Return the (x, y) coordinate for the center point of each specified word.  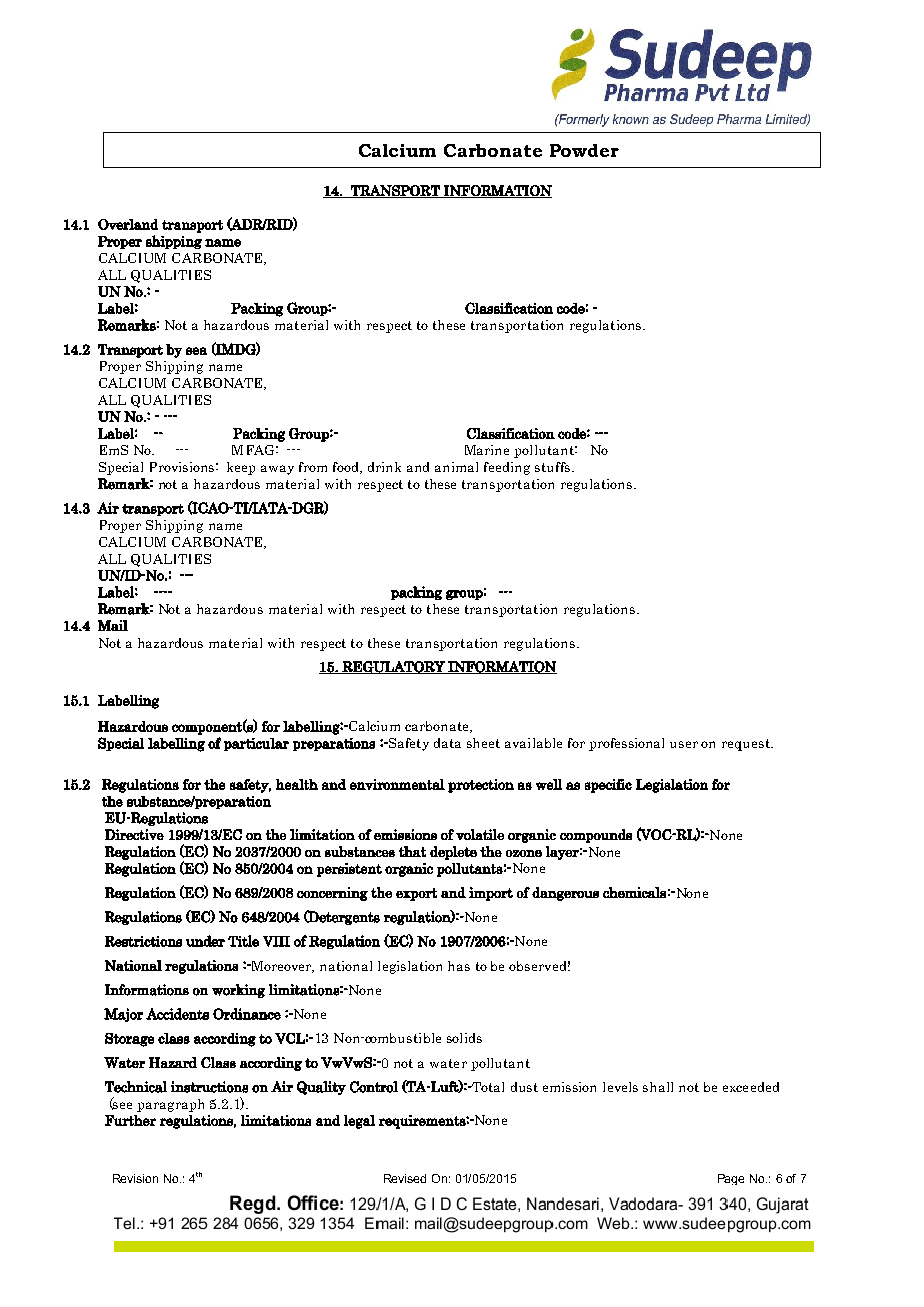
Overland (128, 224)
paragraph (170, 1105)
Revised (405, 1178)
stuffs (554, 467)
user (684, 744)
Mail (113, 625)
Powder (584, 150)
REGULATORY (393, 667)
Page (731, 1179)
